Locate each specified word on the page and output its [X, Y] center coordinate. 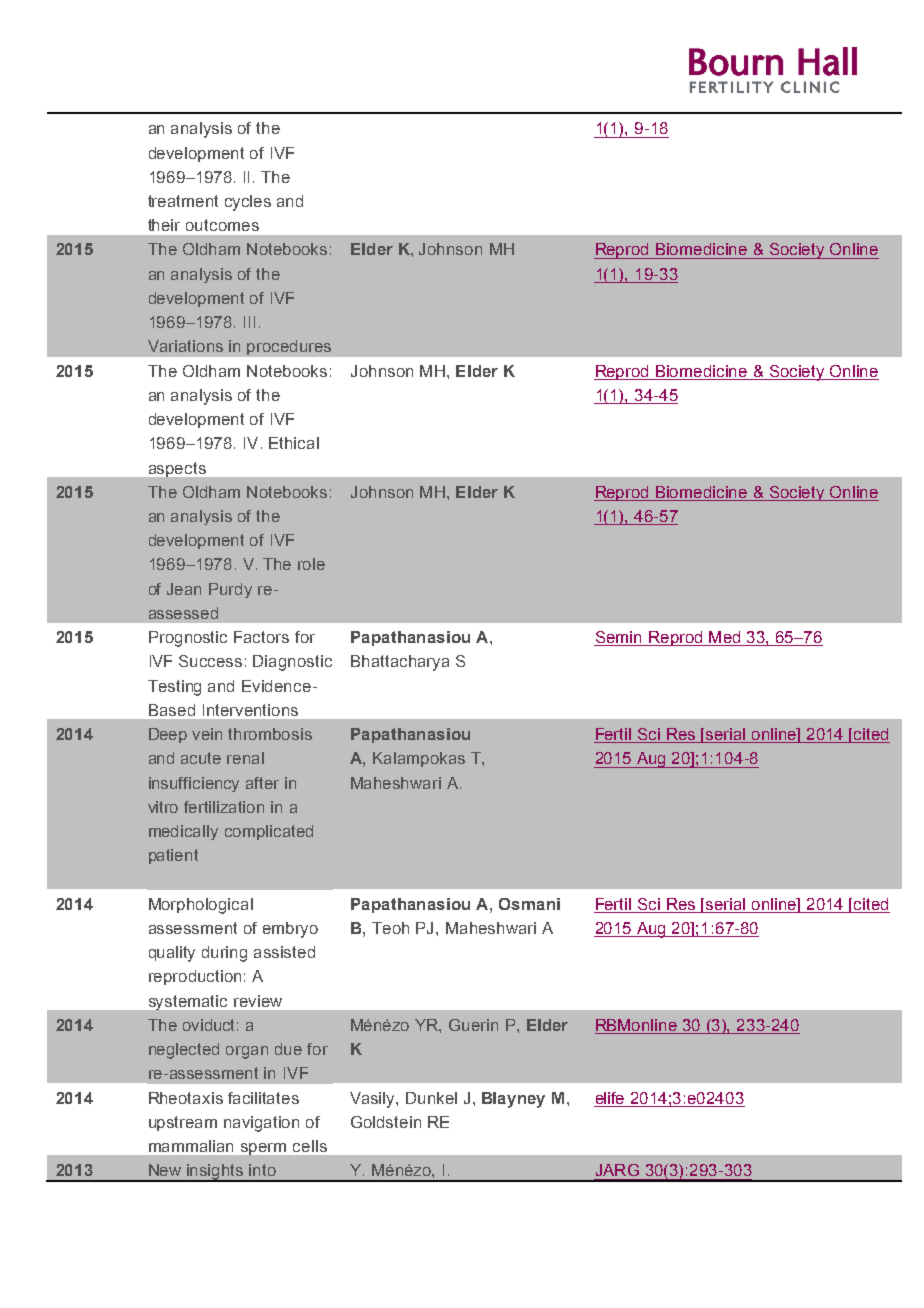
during [224, 954]
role [311, 564]
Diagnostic [292, 663]
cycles [248, 203]
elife [610, 1098]
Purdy [230, 590]
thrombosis [270, 734]
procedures [289, 347]
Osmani [529, 904]
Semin [619, 638]
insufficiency [194, 784]
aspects [177, 469]
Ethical [294, 443]
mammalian [191, 1146]
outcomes [222, 225]
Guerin [473, 1025]
